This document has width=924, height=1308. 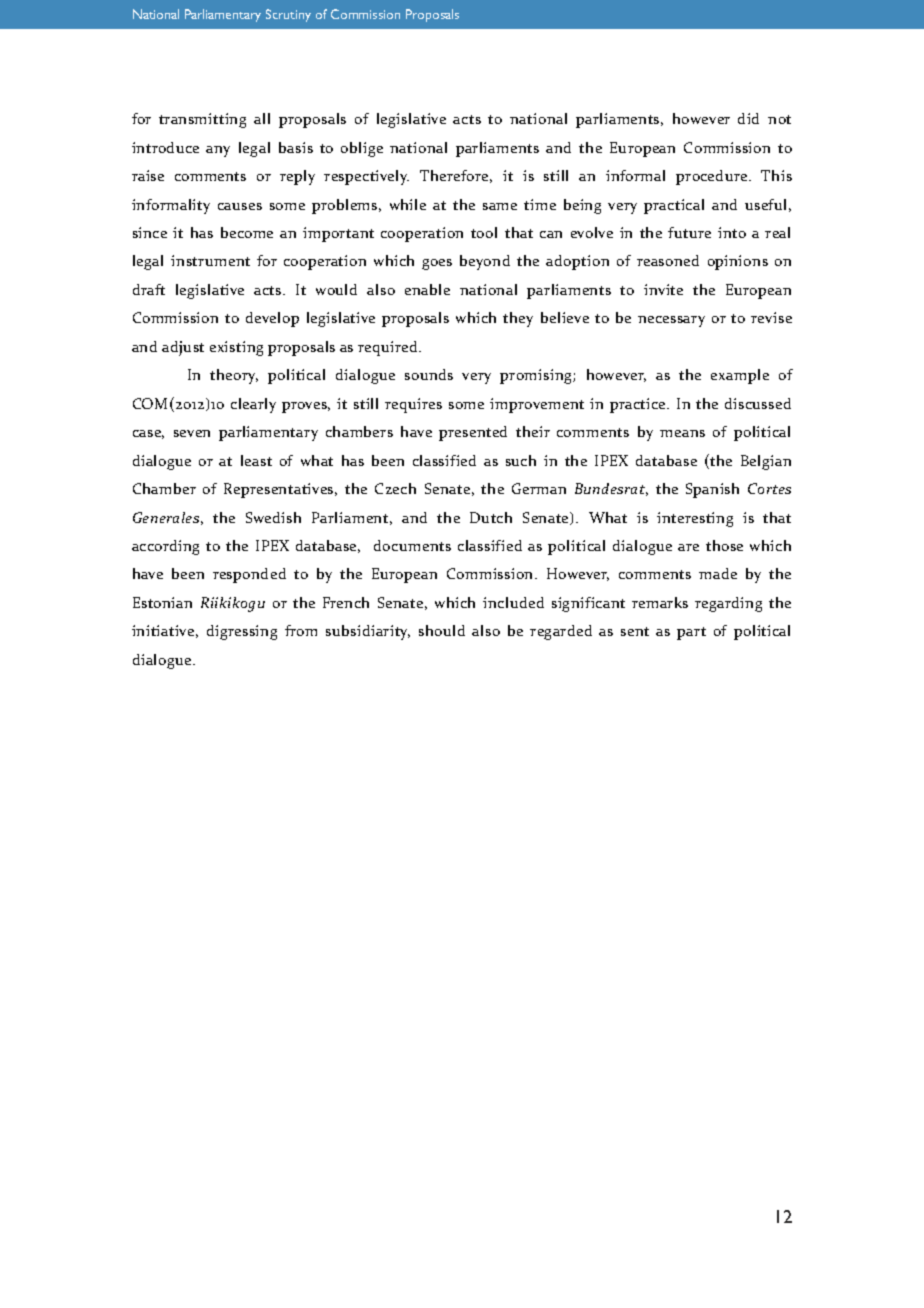 What do you see at coordinates (247, 232) in the document?
I see `become` at bounding box center [247, 232].
